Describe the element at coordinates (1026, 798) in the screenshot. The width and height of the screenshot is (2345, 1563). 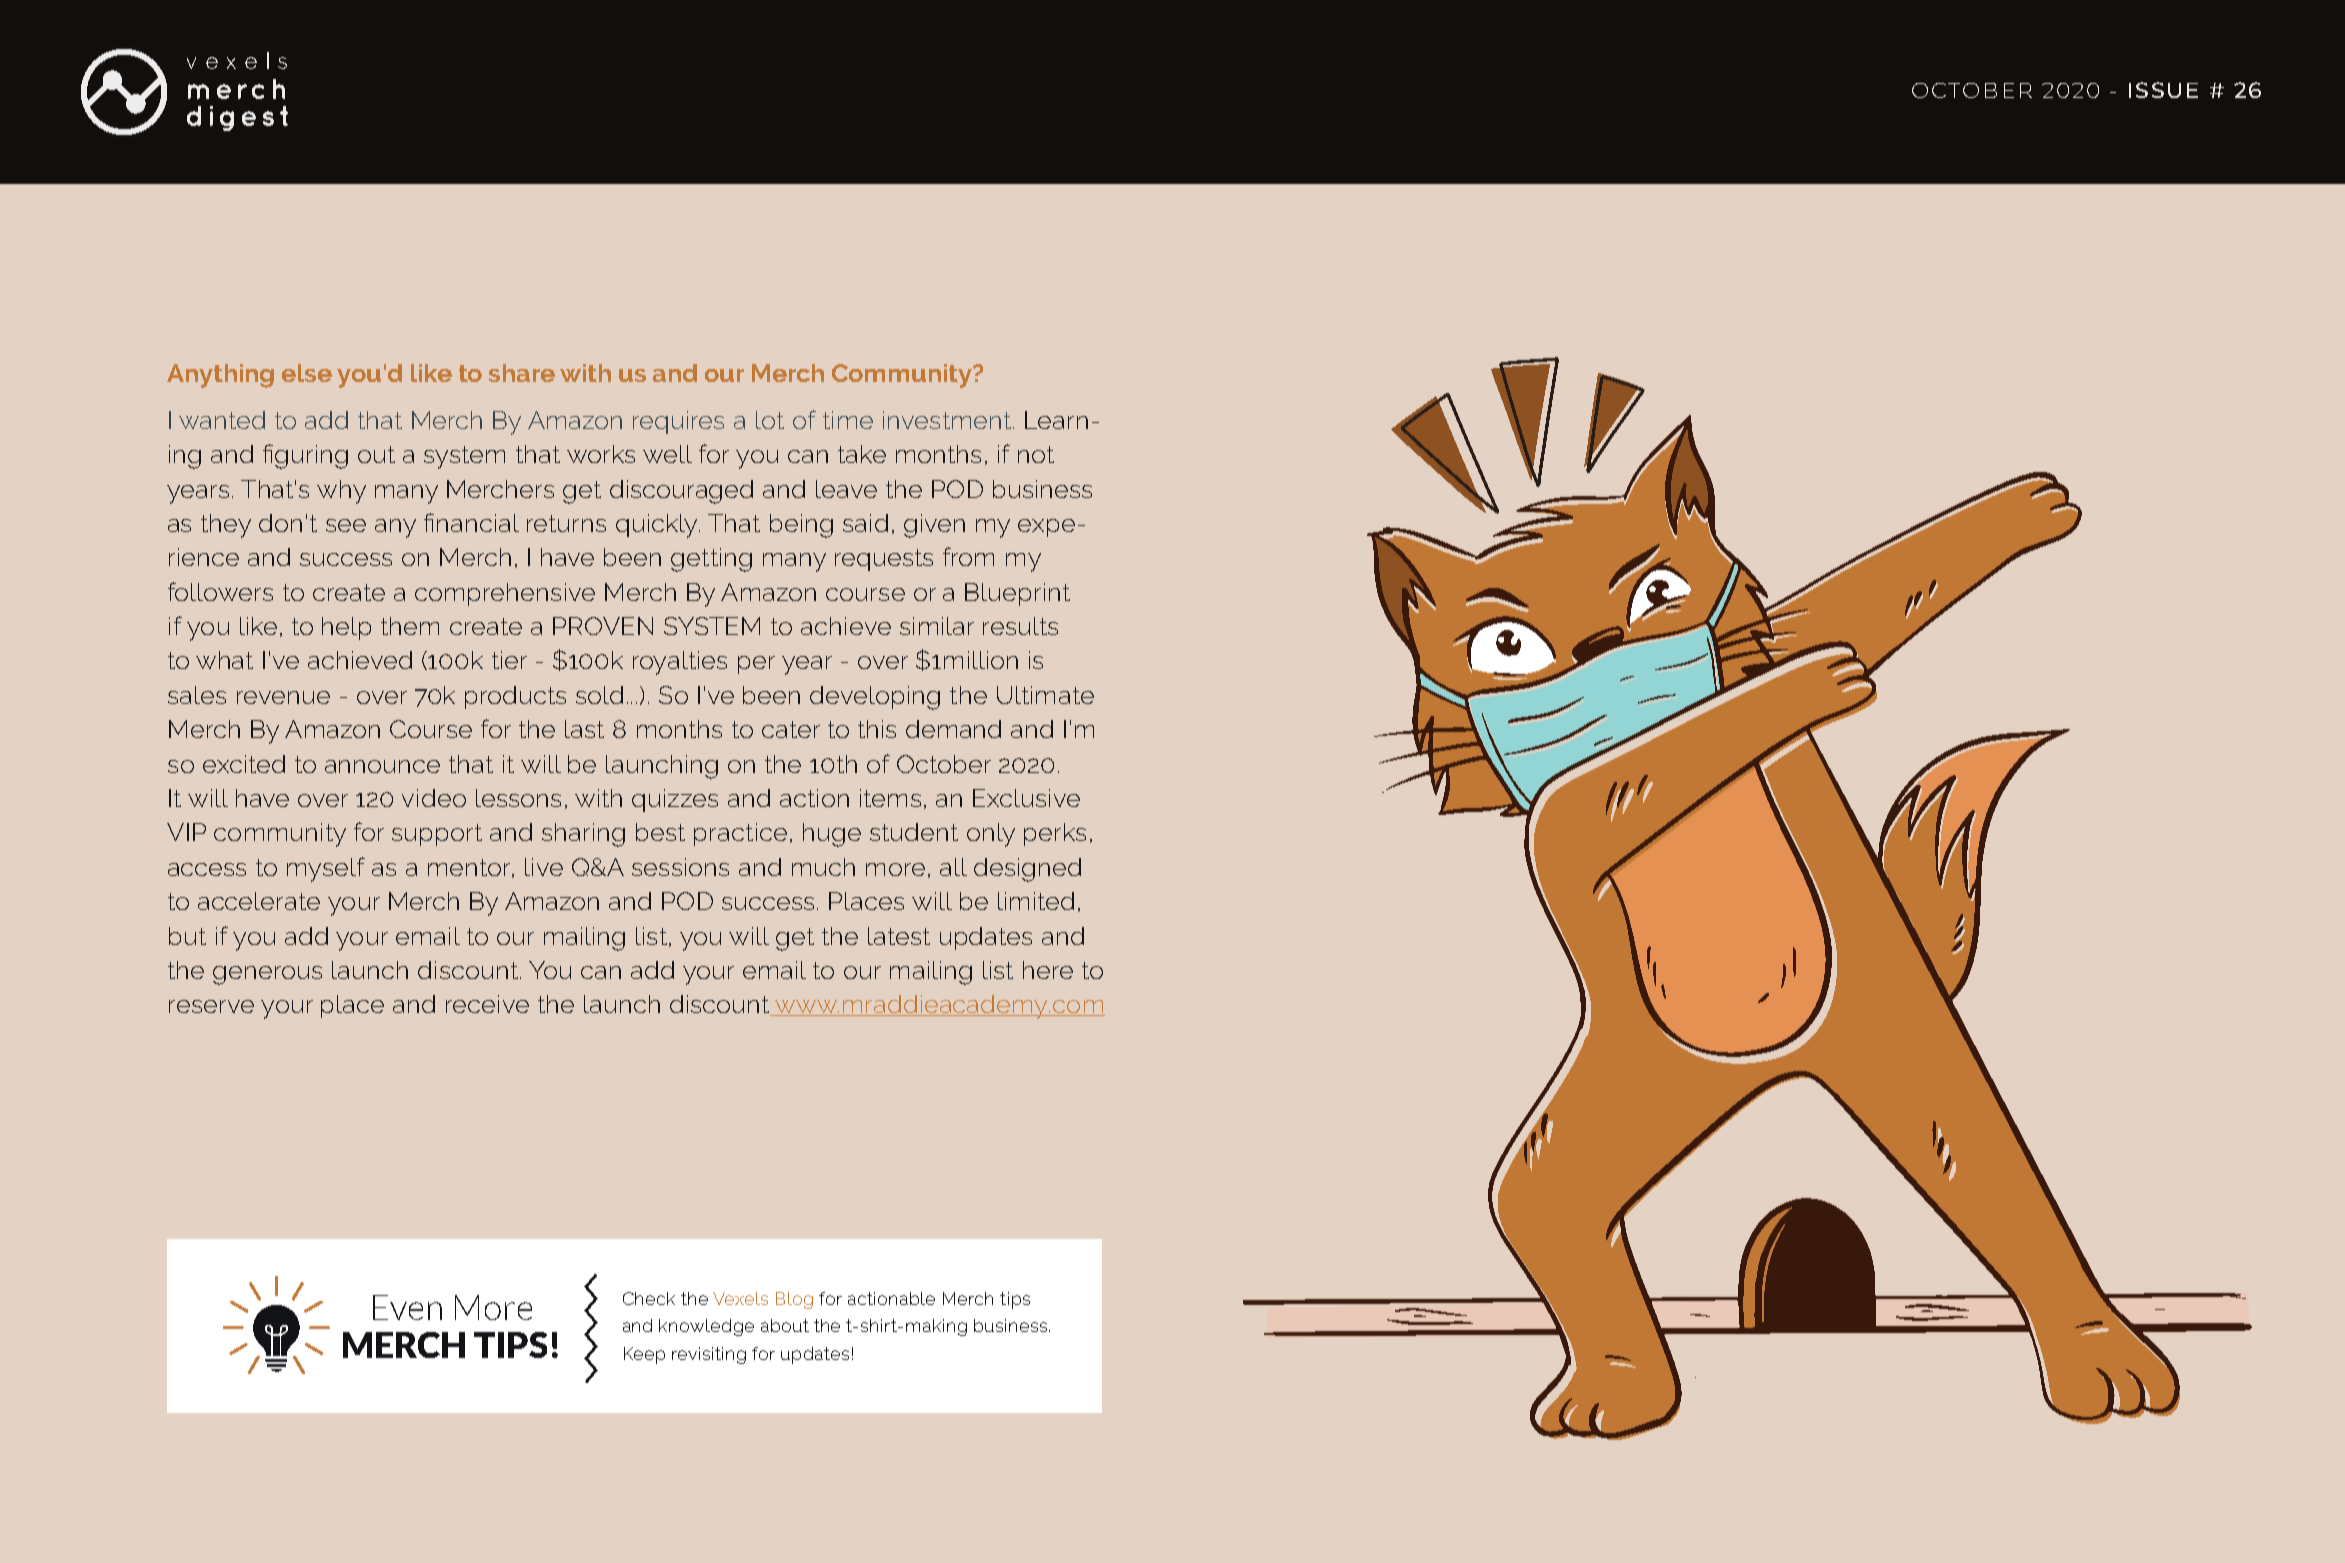
I see `Exclusive` at that location.
